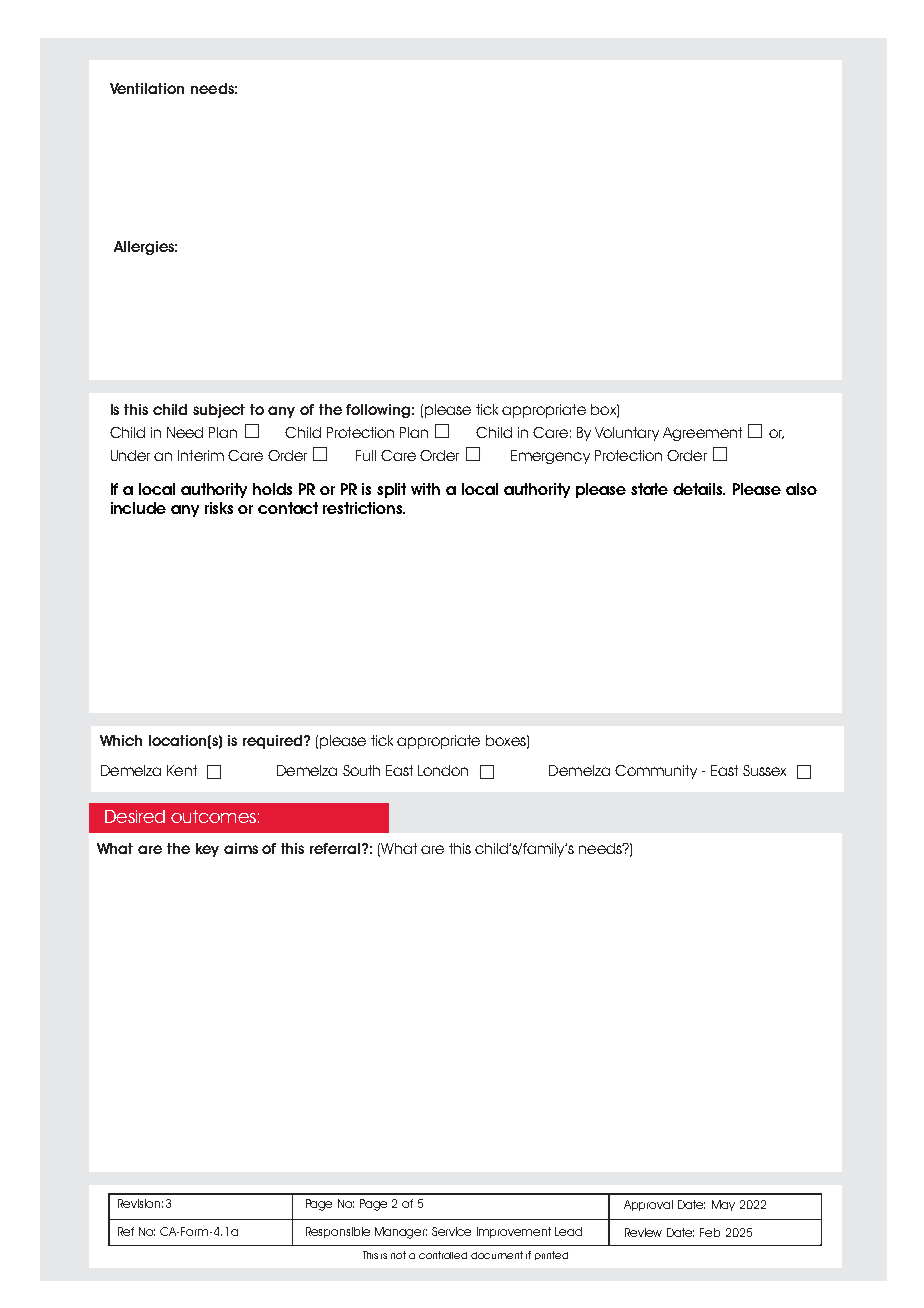 This page has width=924, height=1308. I want to click on details, so click(699, 489).
